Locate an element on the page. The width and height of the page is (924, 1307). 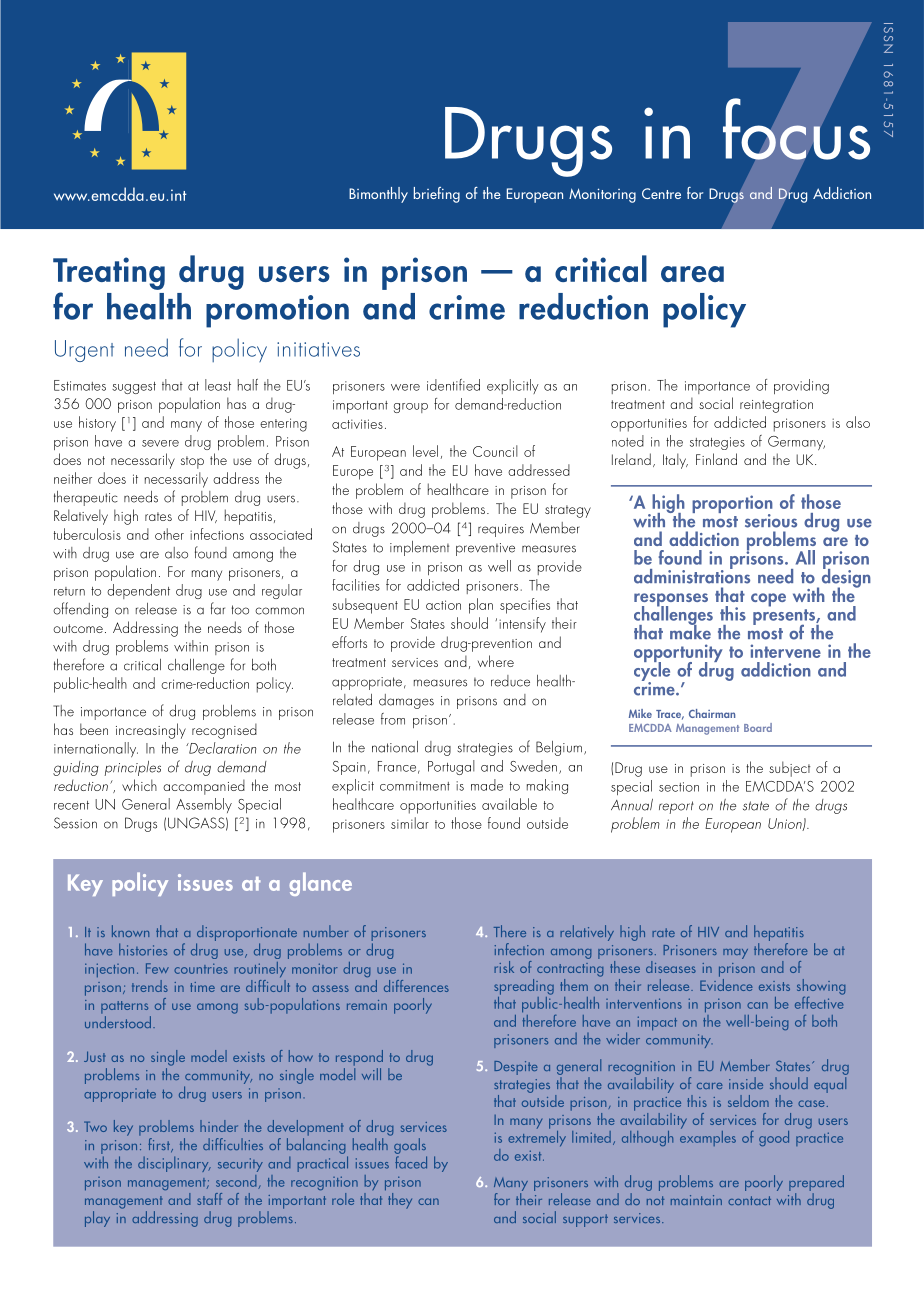
Board is located at coordinates (758, 727).
